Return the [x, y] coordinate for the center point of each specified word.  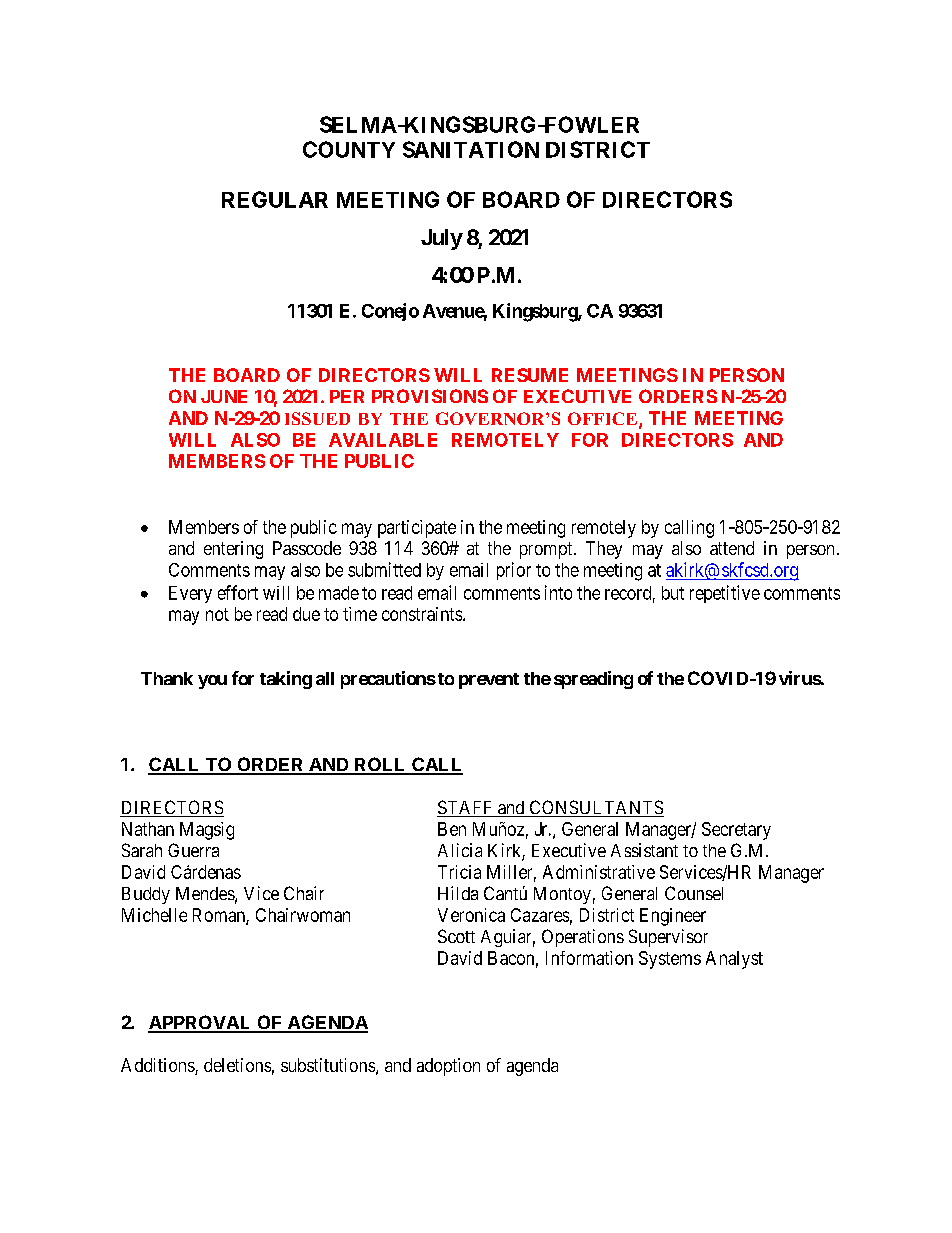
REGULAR [275, 199]
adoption [448, 1067]
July [442, 239]
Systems [670, 960]
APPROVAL [201, 1023]
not [217, 614]
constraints [422, 614]
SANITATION [471, 149]
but [673, 593]
